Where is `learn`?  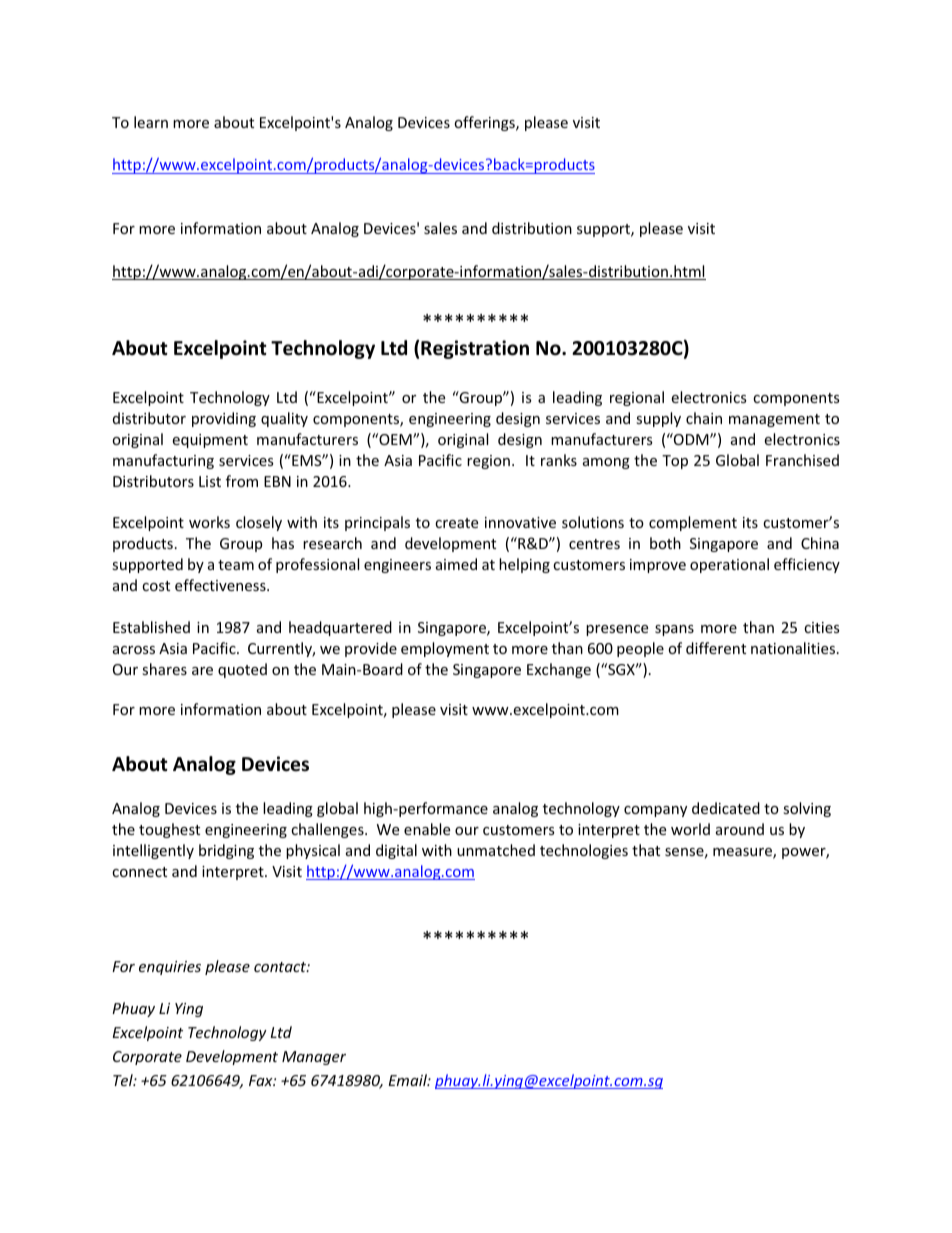
learn is located at coordinates (151, 122).
